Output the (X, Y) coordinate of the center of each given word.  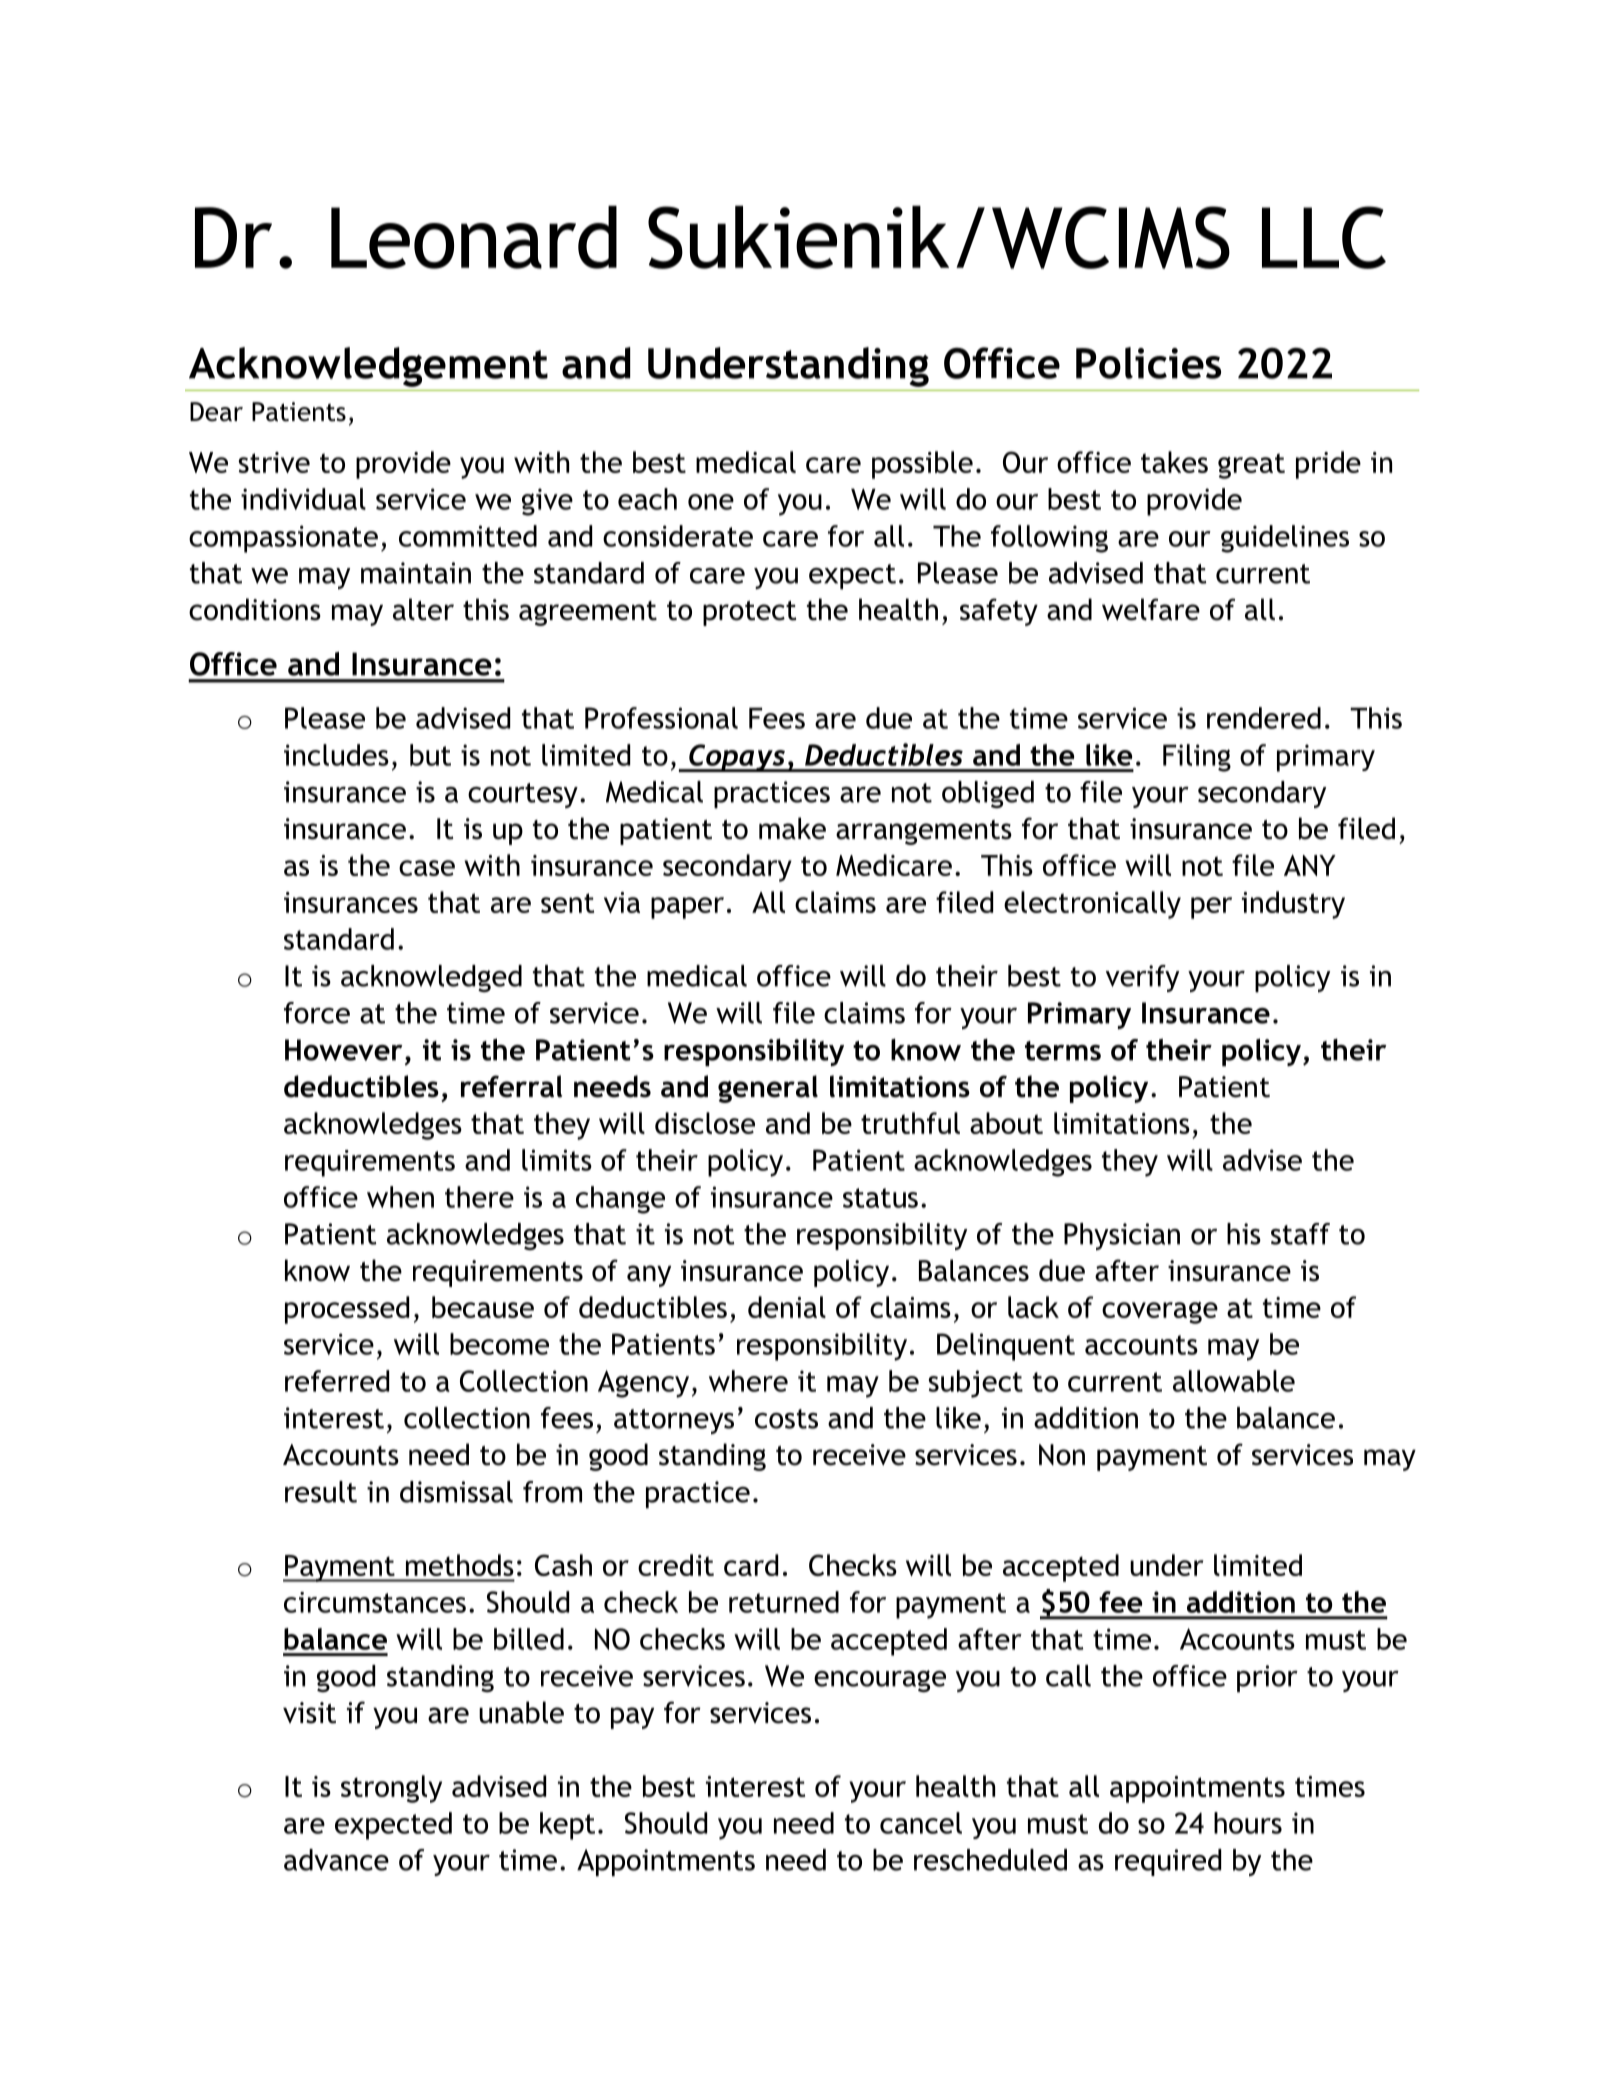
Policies (1148, 363)
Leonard (474, 237)
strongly (391, 1789)
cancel (921, 1823)
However (343, 1050)
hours (1248, 1823)
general (768, 1089)
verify (1142, 978)
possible (922, 465)
